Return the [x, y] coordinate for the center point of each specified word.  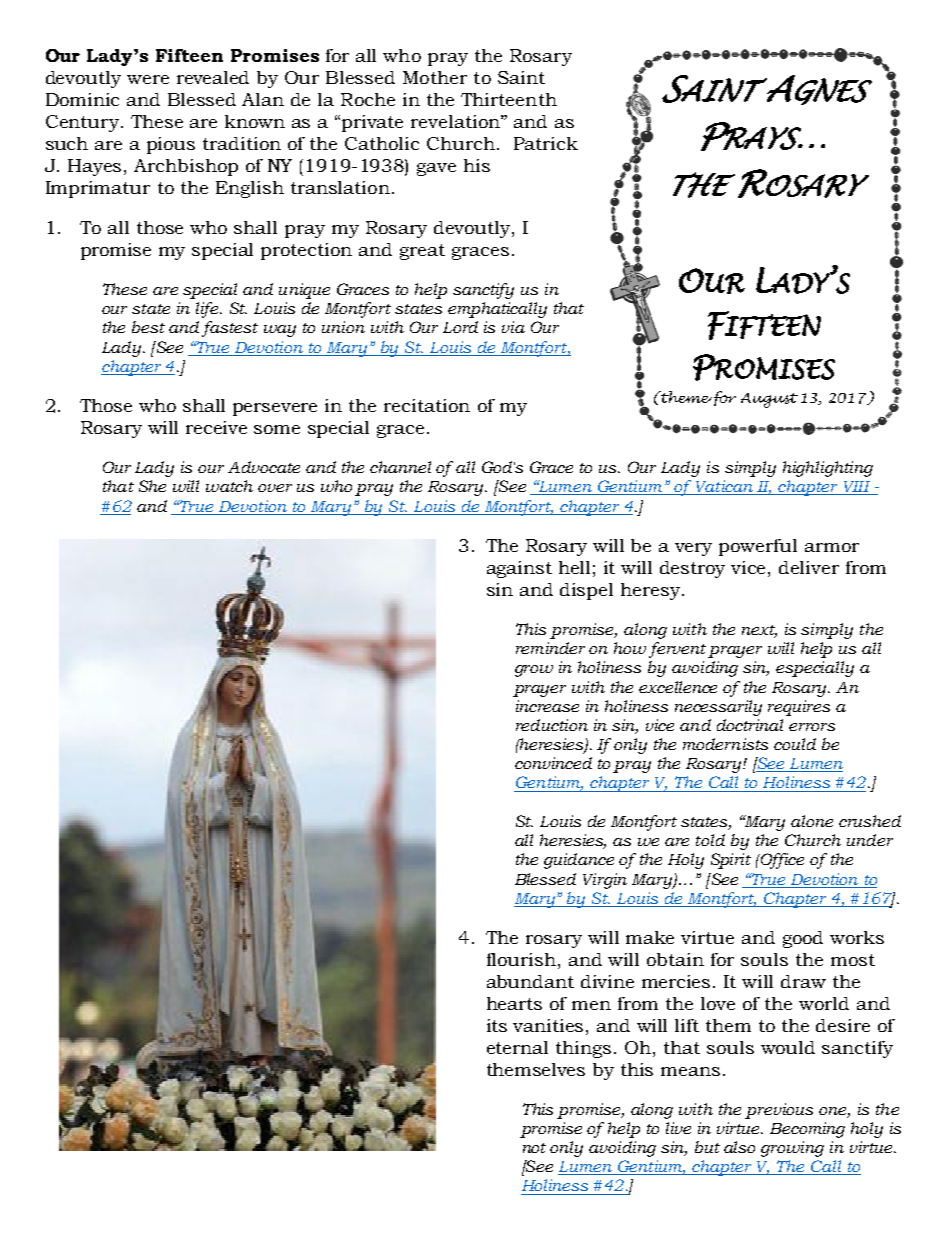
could [795, 744]
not [534, 1148]
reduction [552, 725]
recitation [427, 405]
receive [216, 427]
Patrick [546, 143]
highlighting [828, 469]
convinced [553, 763]
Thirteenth [509, 99]
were [148, 79]
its [497, 1025]
